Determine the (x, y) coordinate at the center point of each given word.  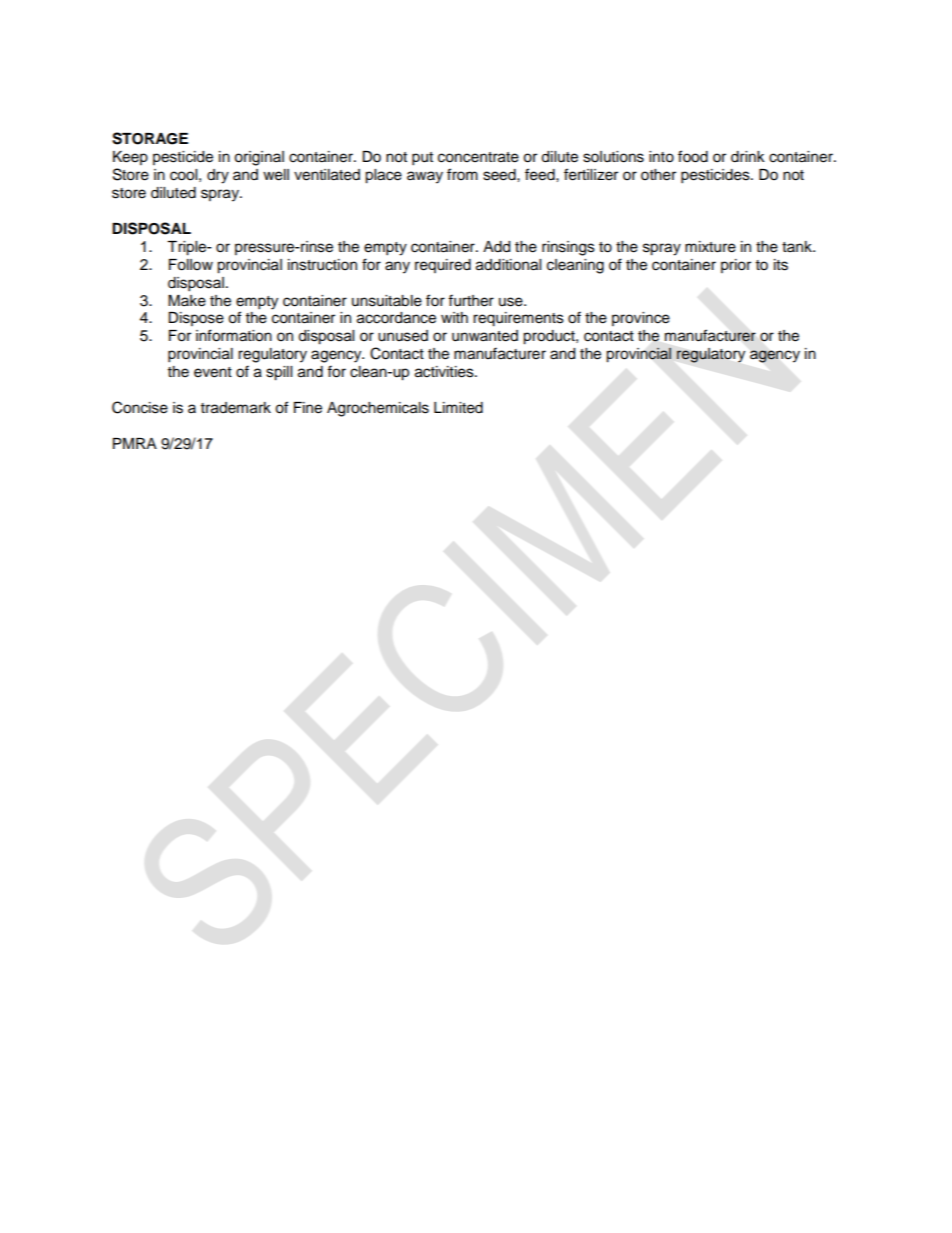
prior (736, 266)
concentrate (478, 157)
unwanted (485, 336)
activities (445, 372)
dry (218, 176)
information (234, 335)
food (693, 156)
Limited (458, 408)
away (425, 177)
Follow (191, 265)
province (641, 319)
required (443, 266)
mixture (710, 247)
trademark (236, 408)
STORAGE (150, 138)
